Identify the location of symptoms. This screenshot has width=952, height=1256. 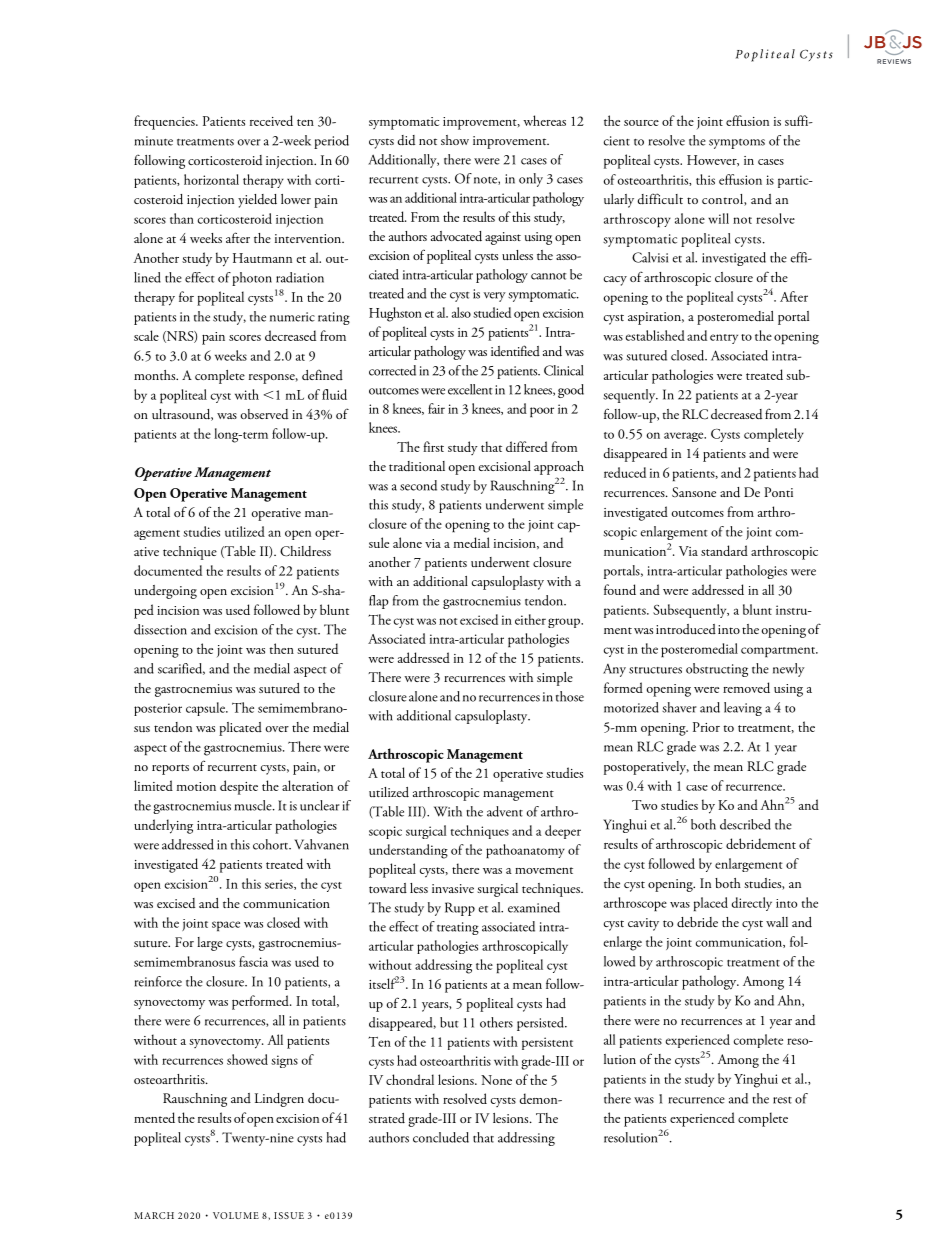
(737, 144).
